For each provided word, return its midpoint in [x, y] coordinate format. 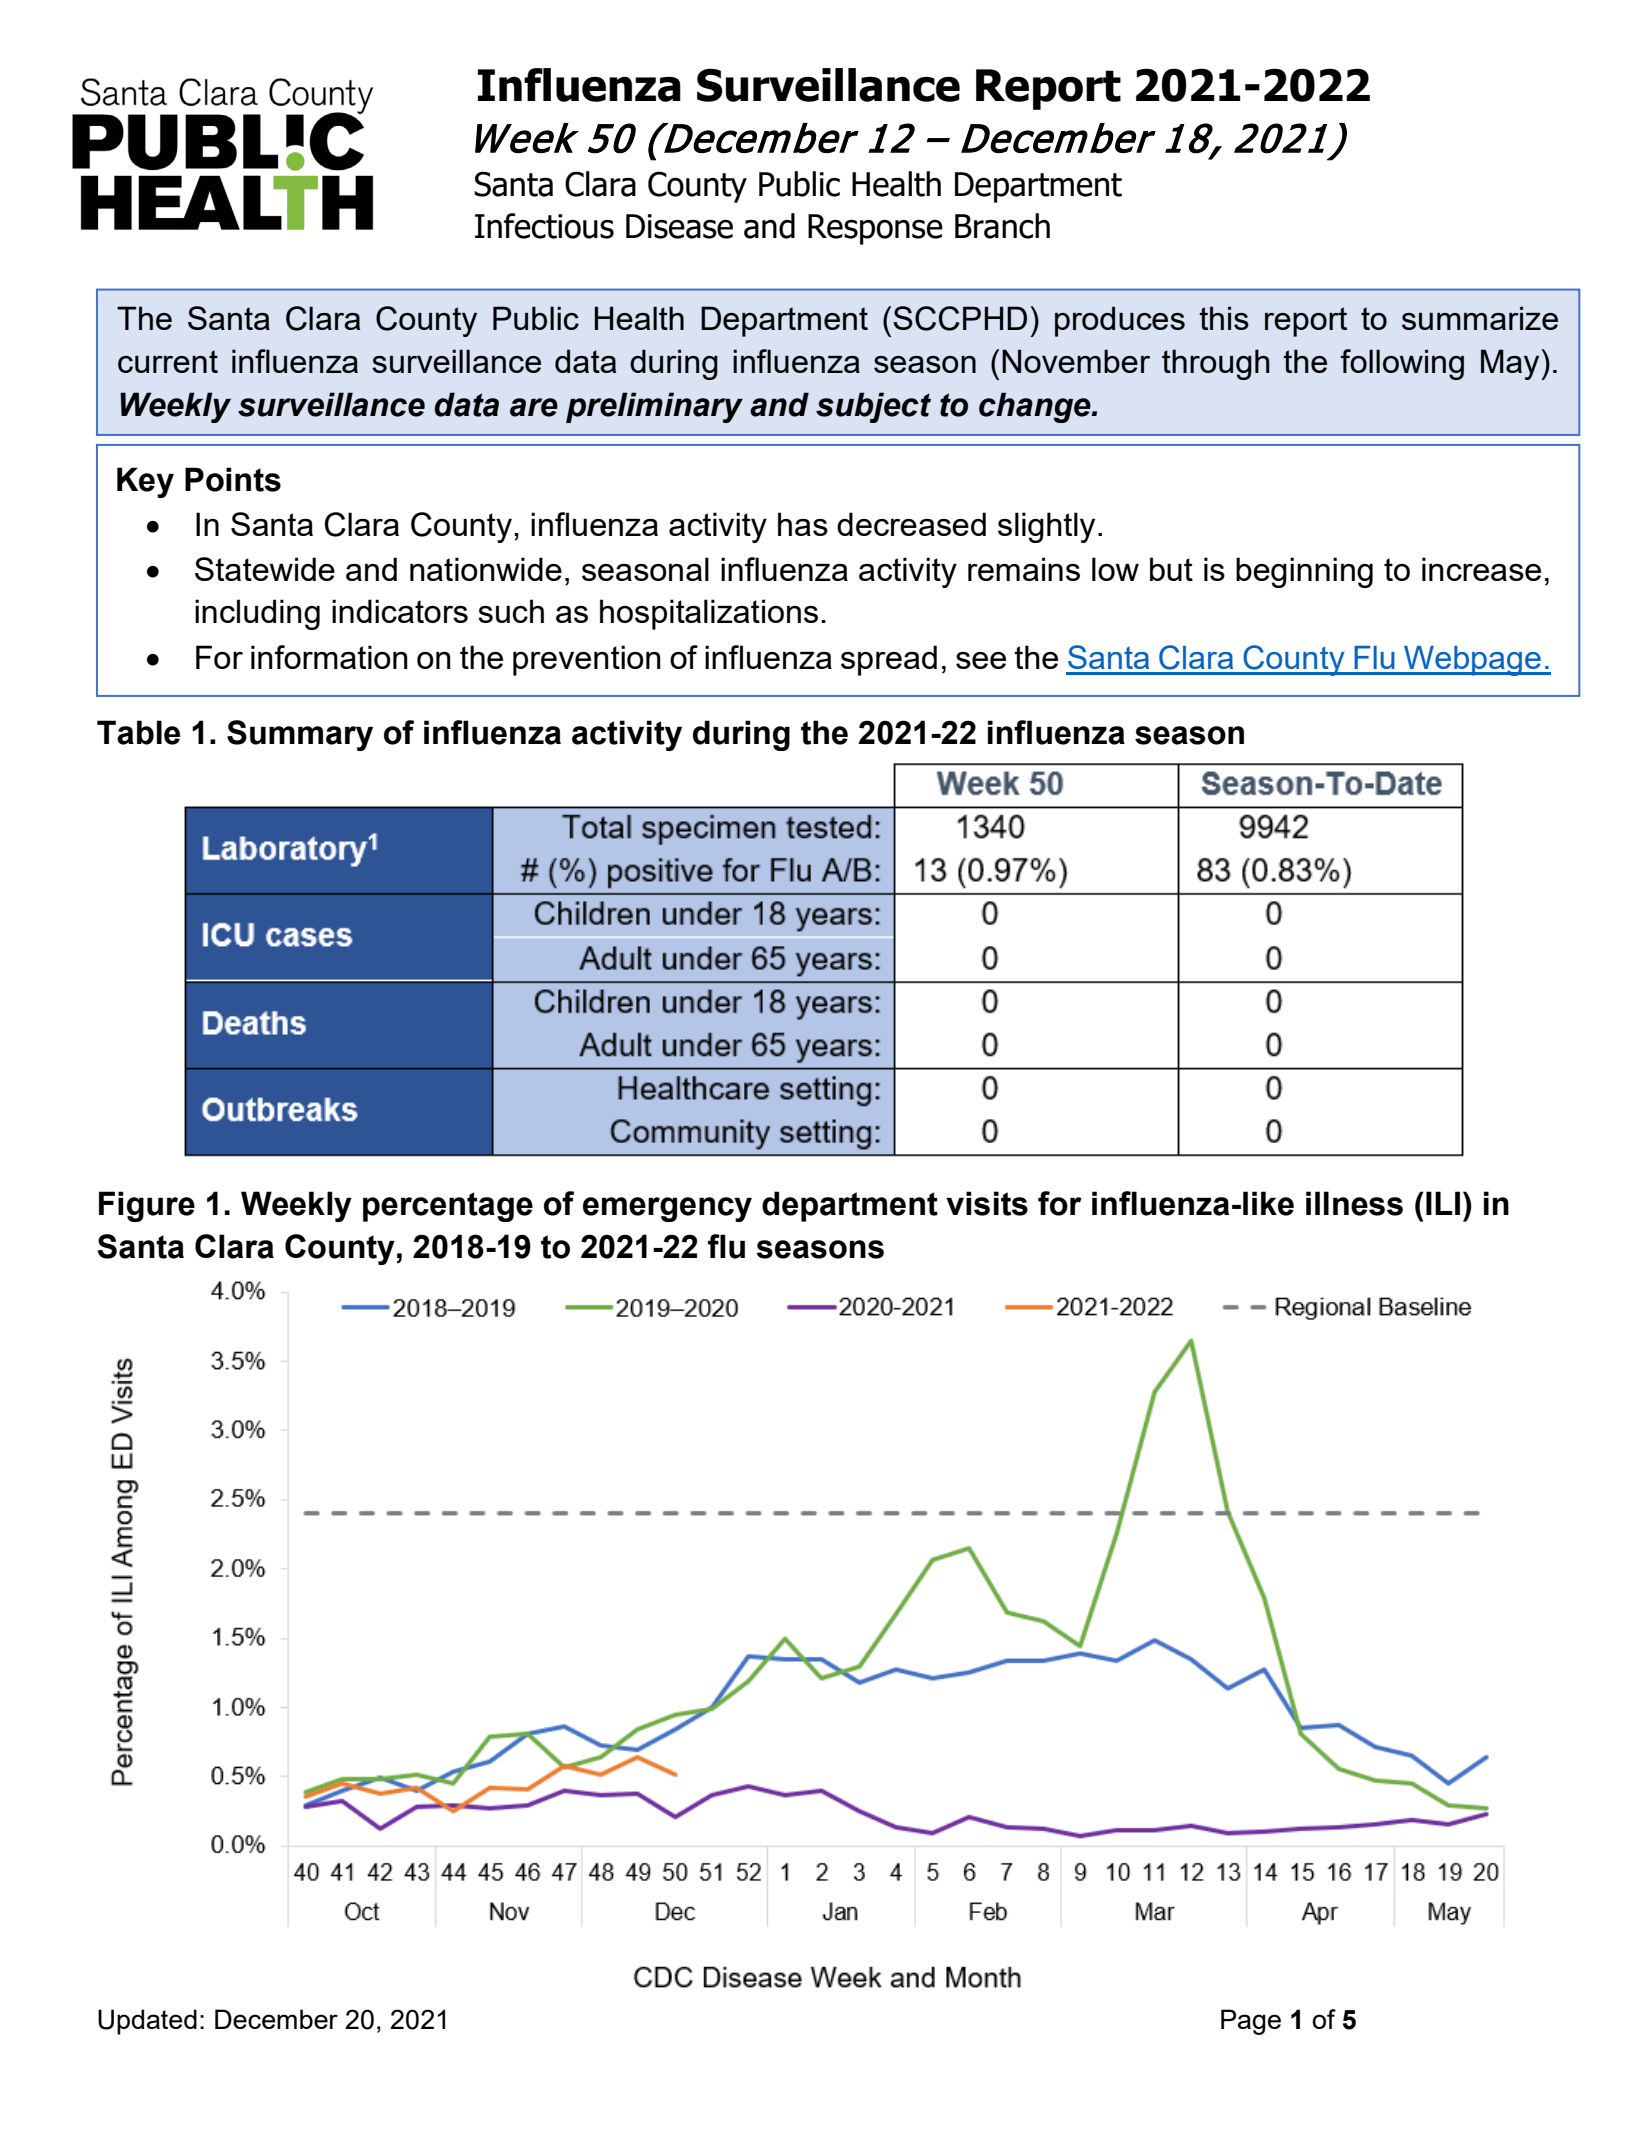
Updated [147, 2022]
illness [1354, 1203]
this [1224, 318]
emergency [667, 1209]
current [168, 361]
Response [875, 229]
